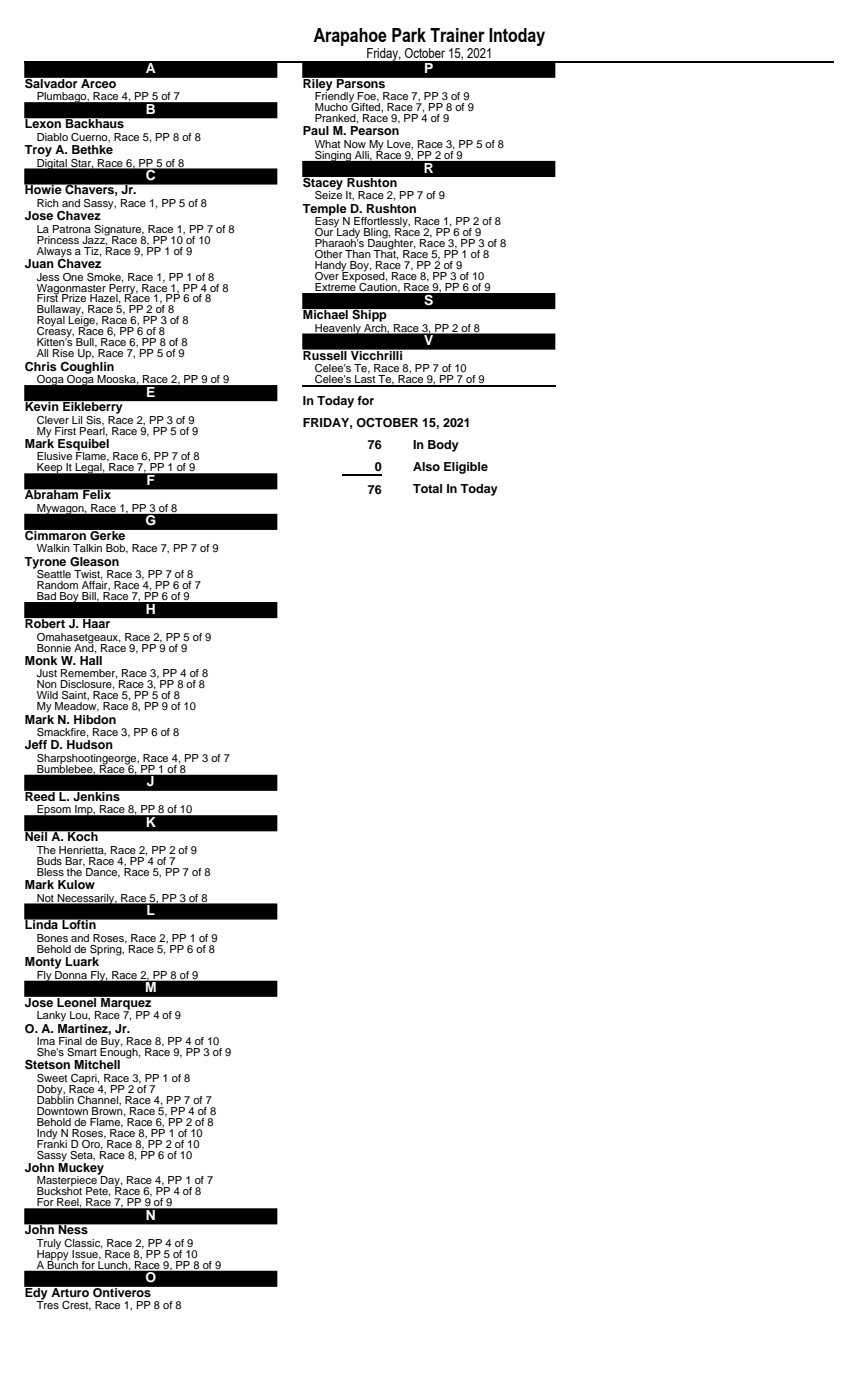 This screenshot has width=849, height=1400. I want to click on Tres, so click(47, 1304).
